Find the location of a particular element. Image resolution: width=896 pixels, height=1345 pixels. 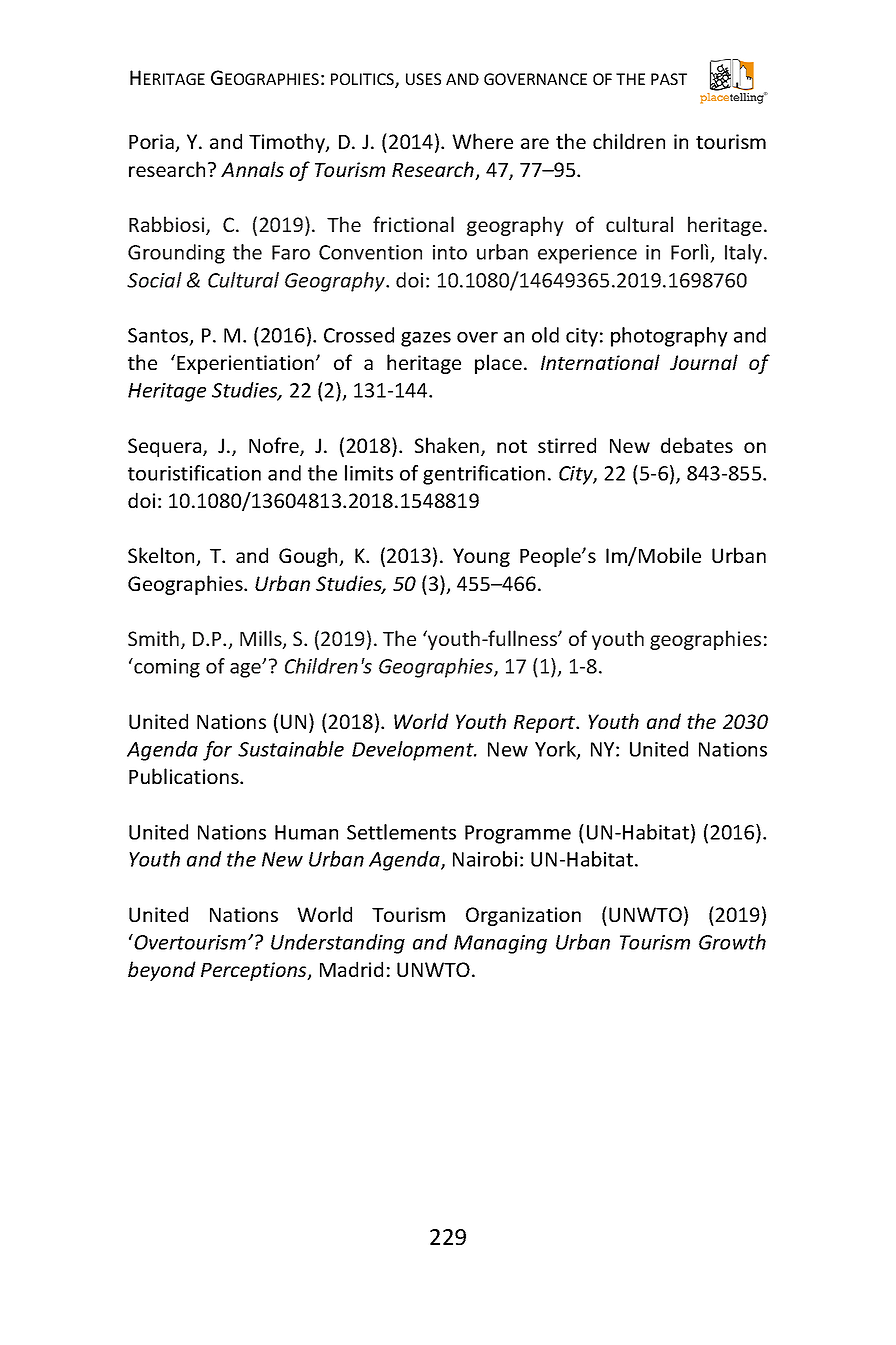

into is located at coordinates (450, 252).
